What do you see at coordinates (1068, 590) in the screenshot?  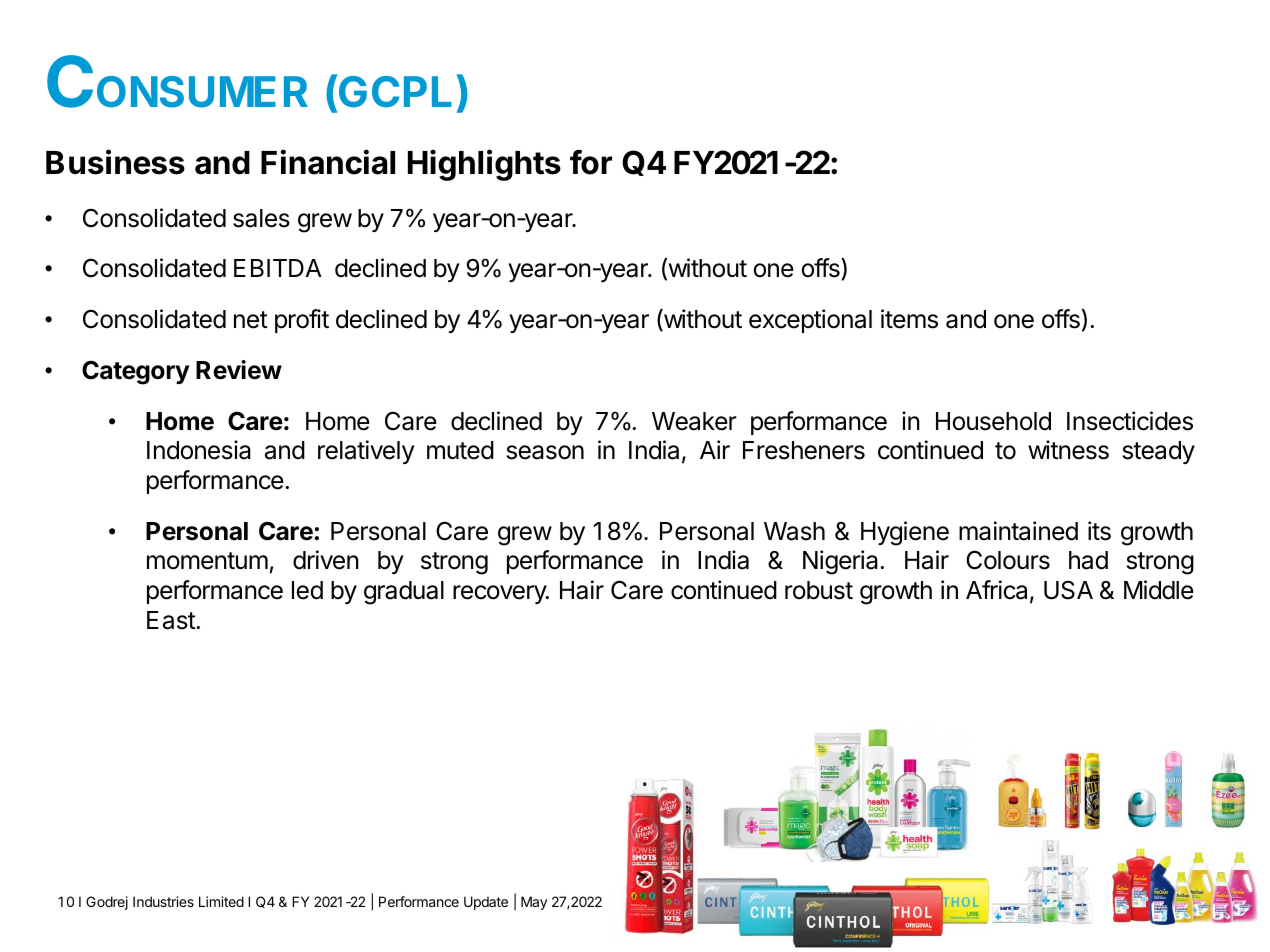 I see `USA` at bounding box center [1068, 590].
